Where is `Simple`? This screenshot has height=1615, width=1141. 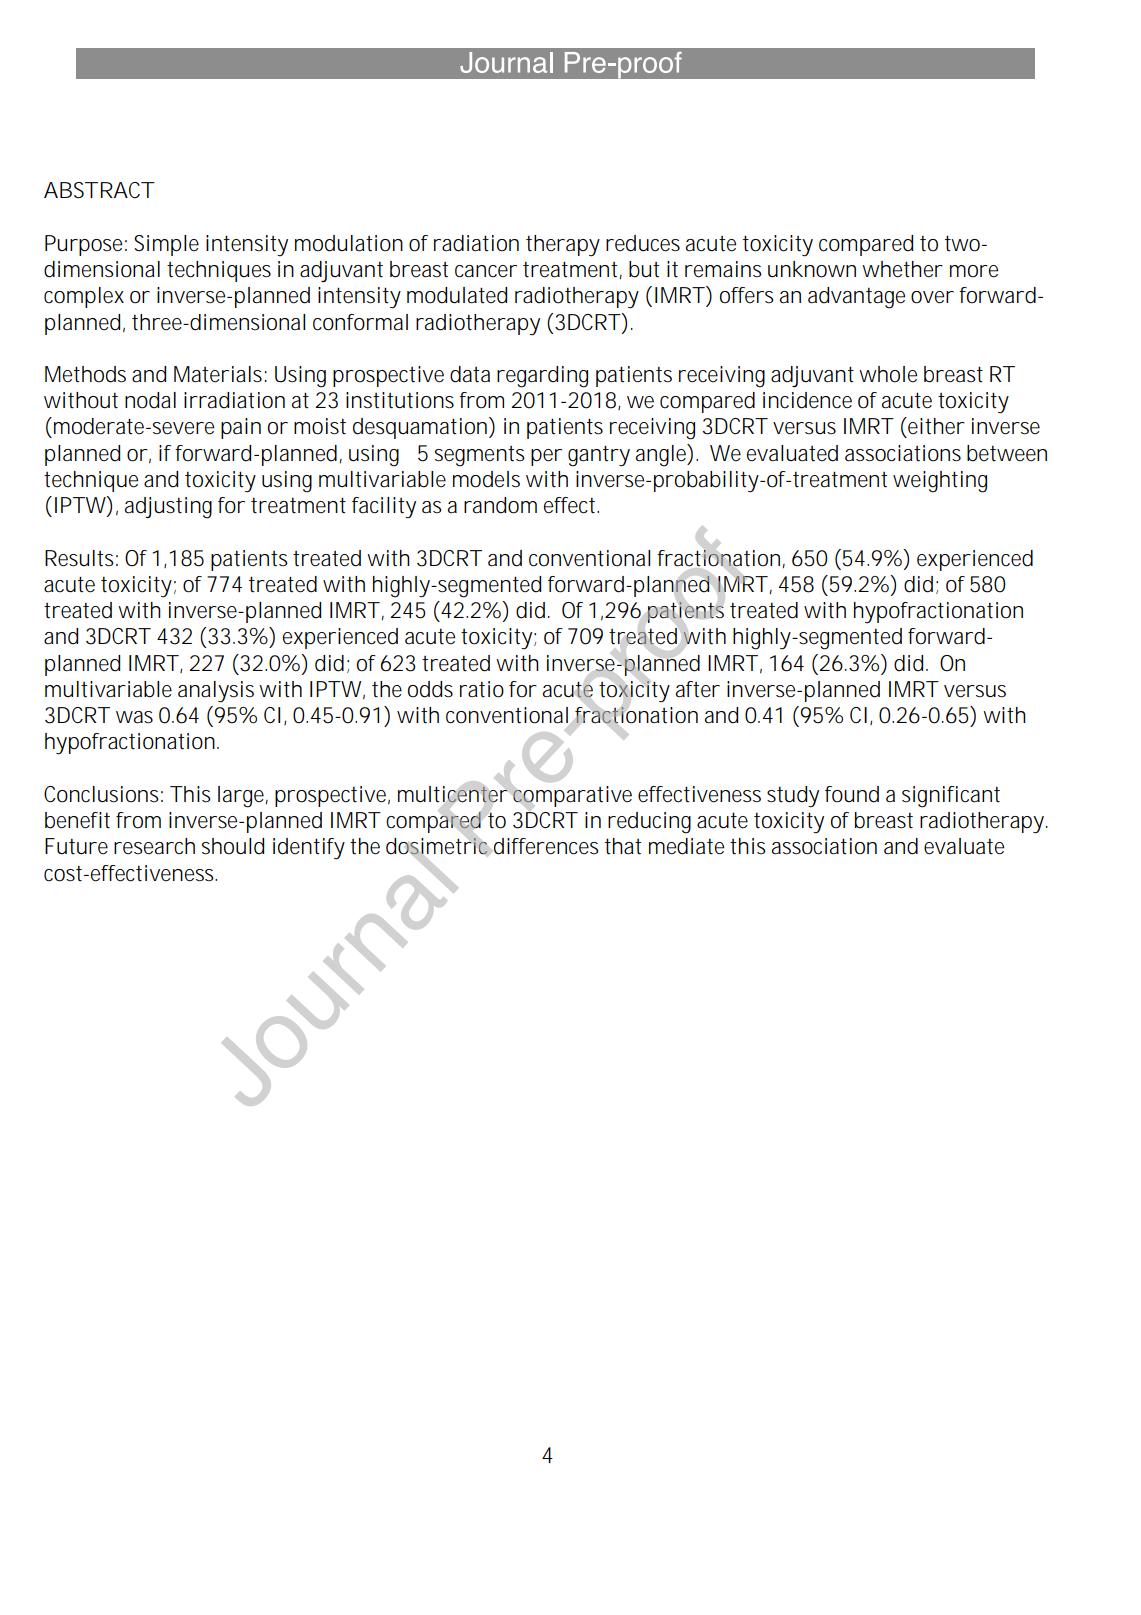
Simple is located at coordinates (166, 245).
